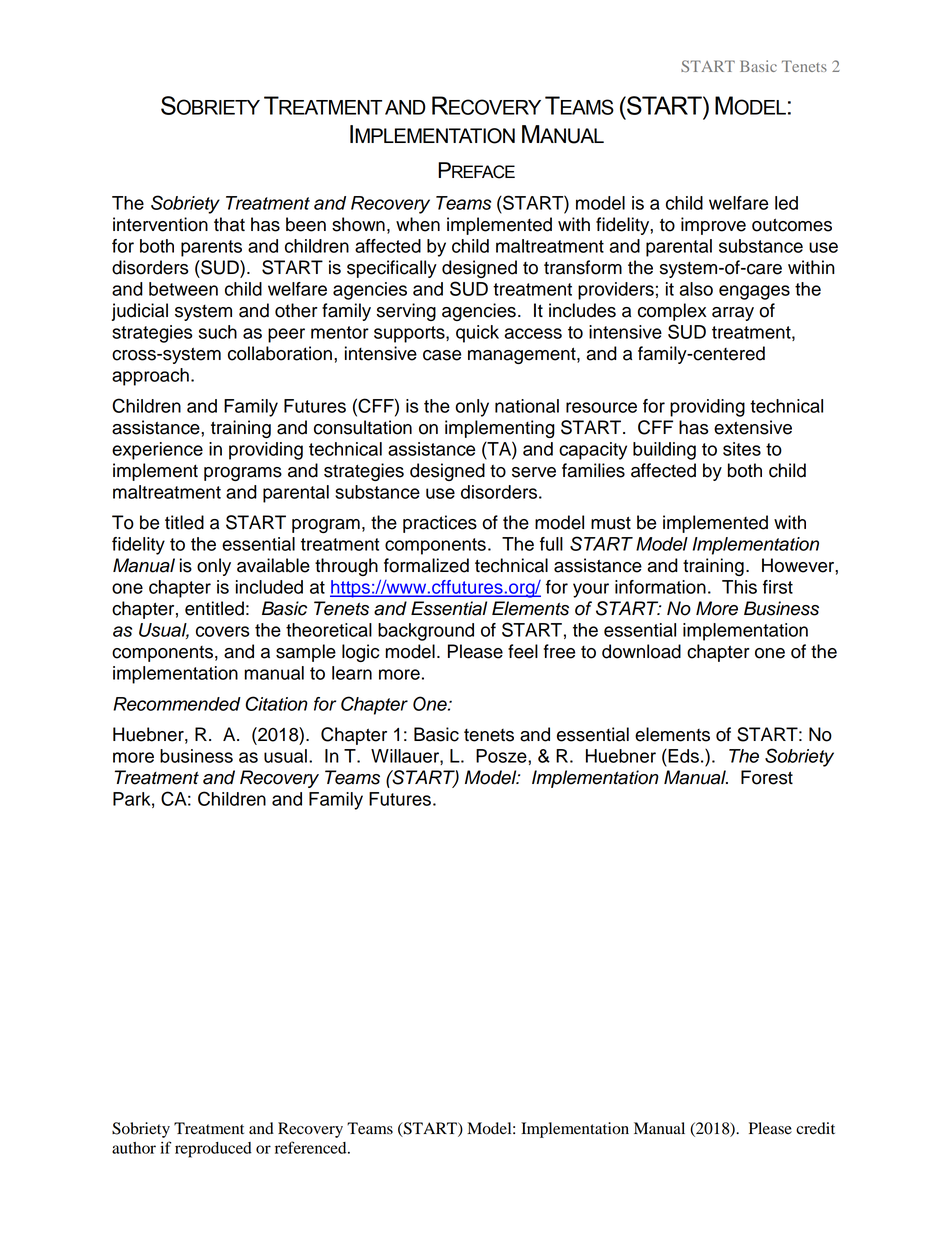  I want to click on Recommended, so click(177, 704).
